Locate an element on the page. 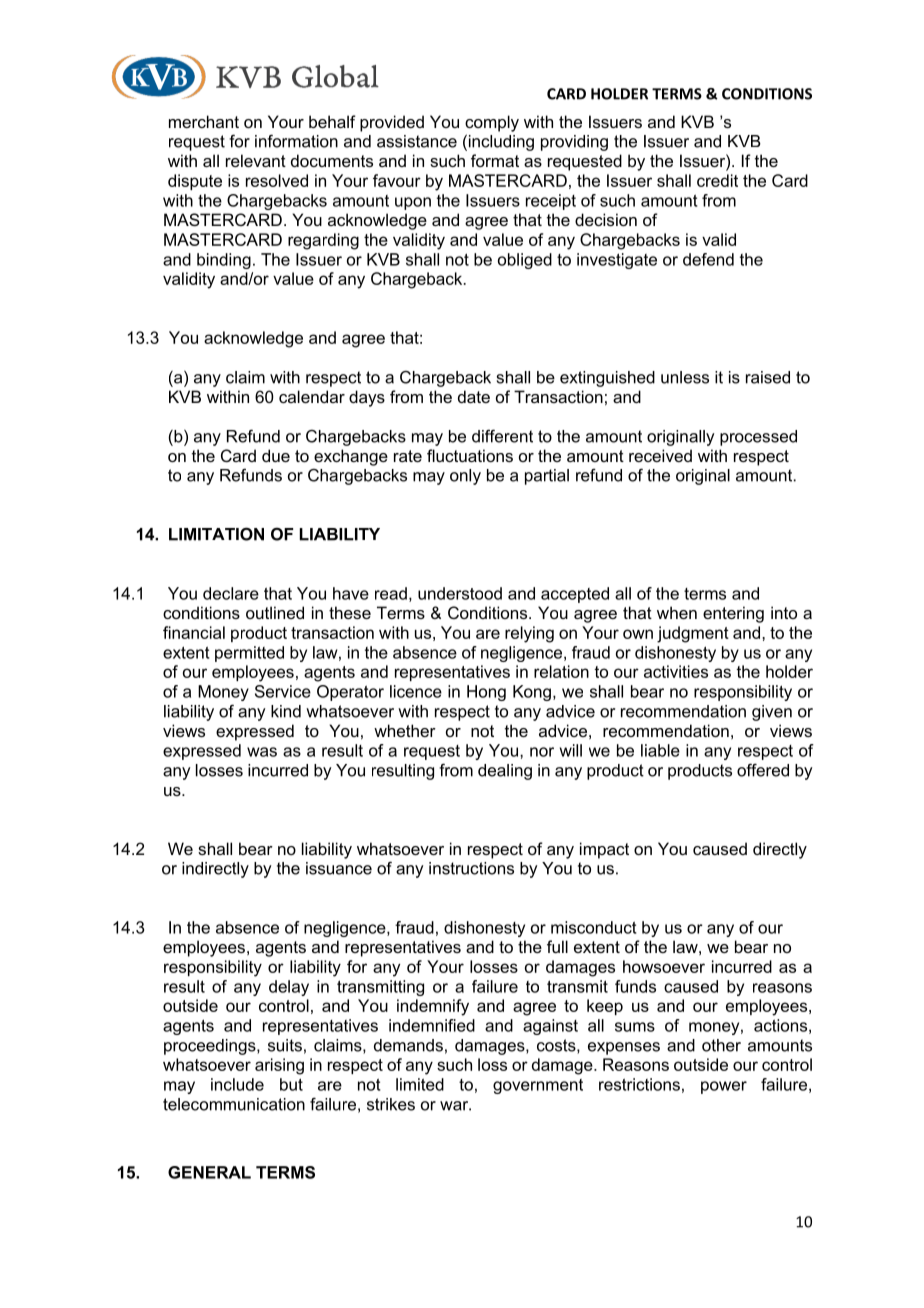 The image size is (924, 1308). telecommunication is located at coordinates (234, 1104).
